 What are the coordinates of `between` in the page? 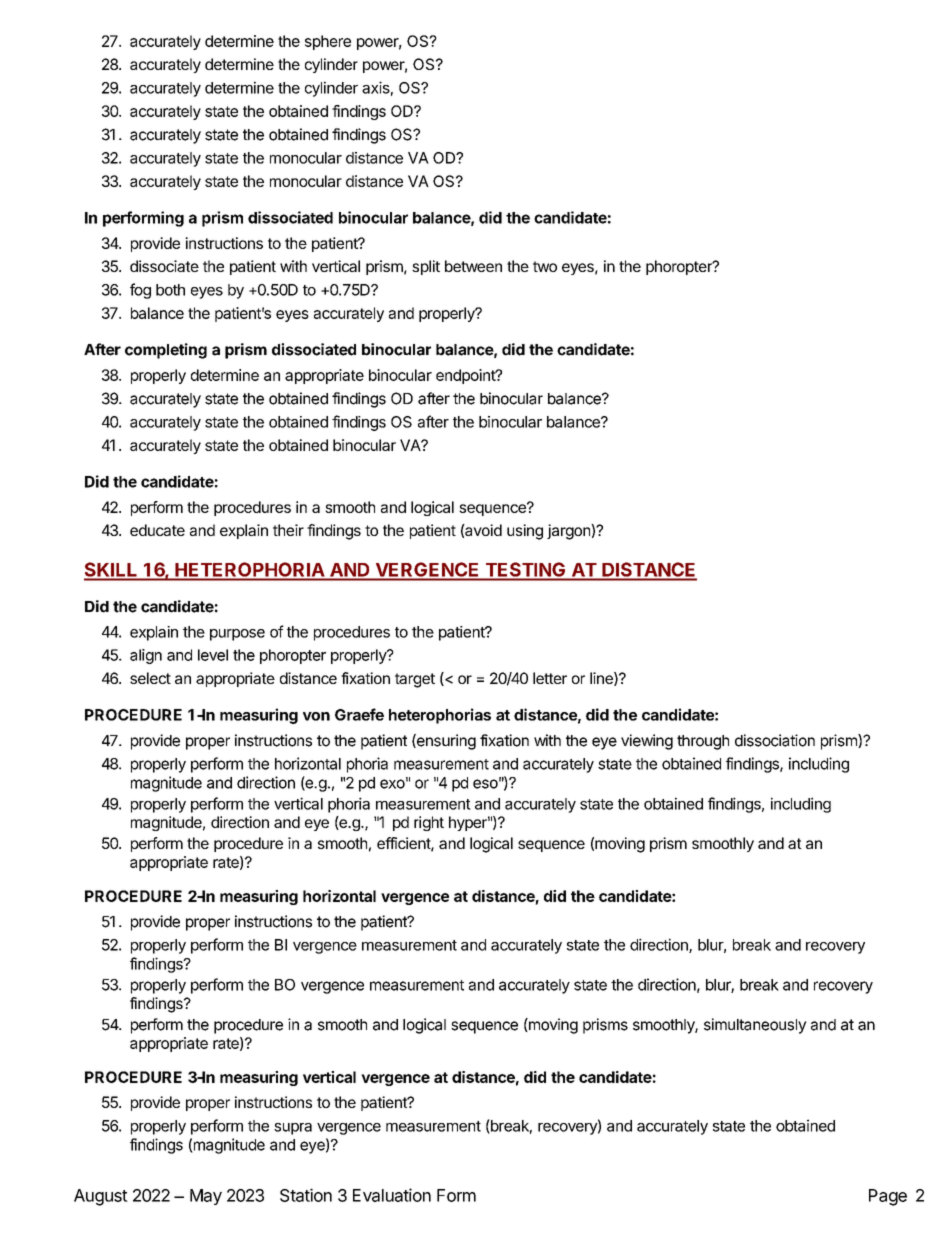 It's located at (473, 266).
